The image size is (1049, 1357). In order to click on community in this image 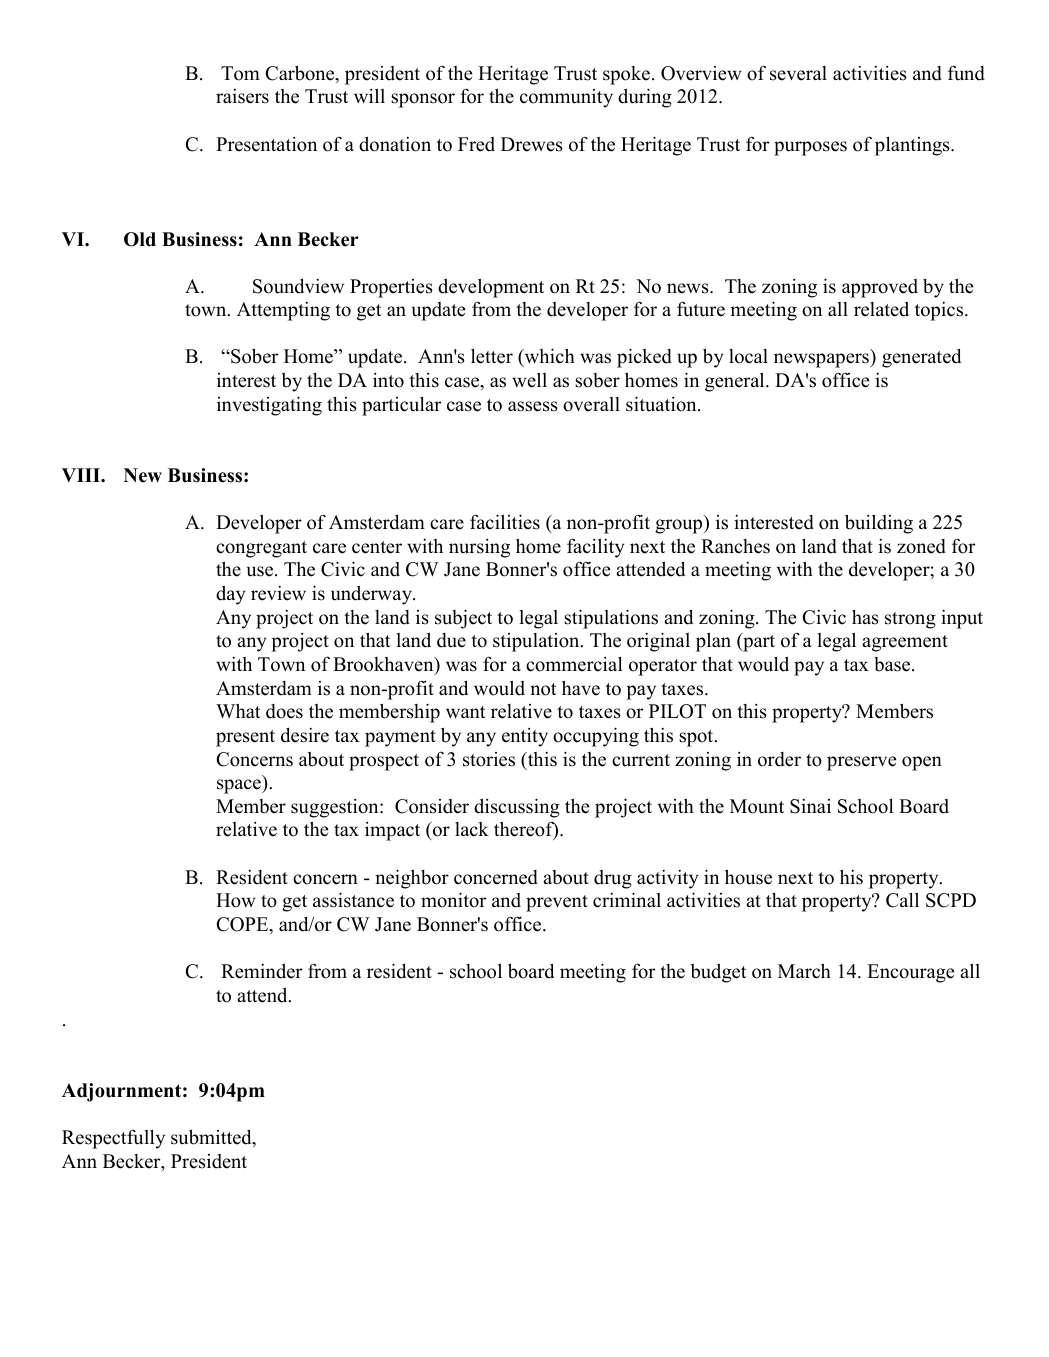, I will do `click(566, 98)`.
